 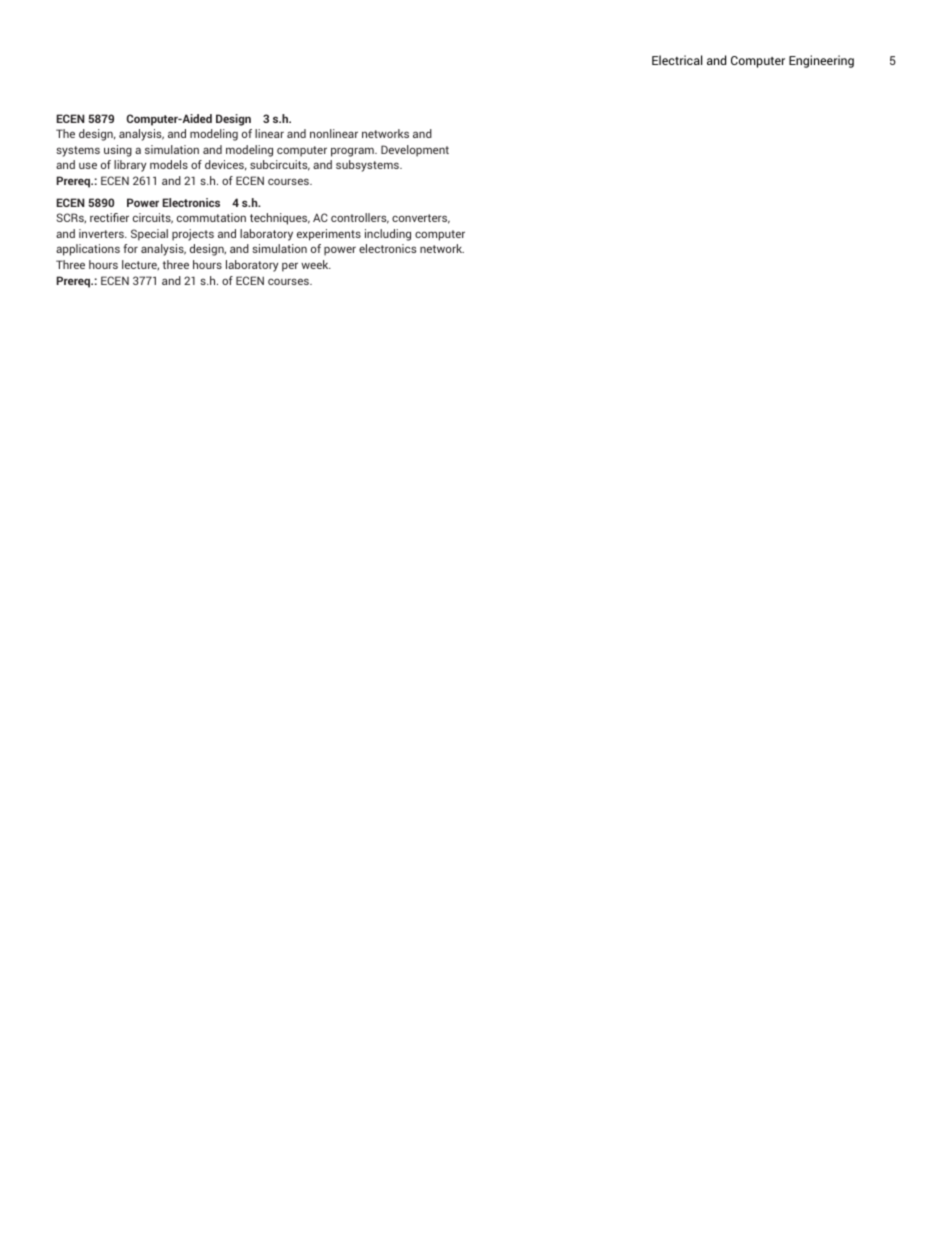 I want to click on Electrical, so click(x=677, y=60).
